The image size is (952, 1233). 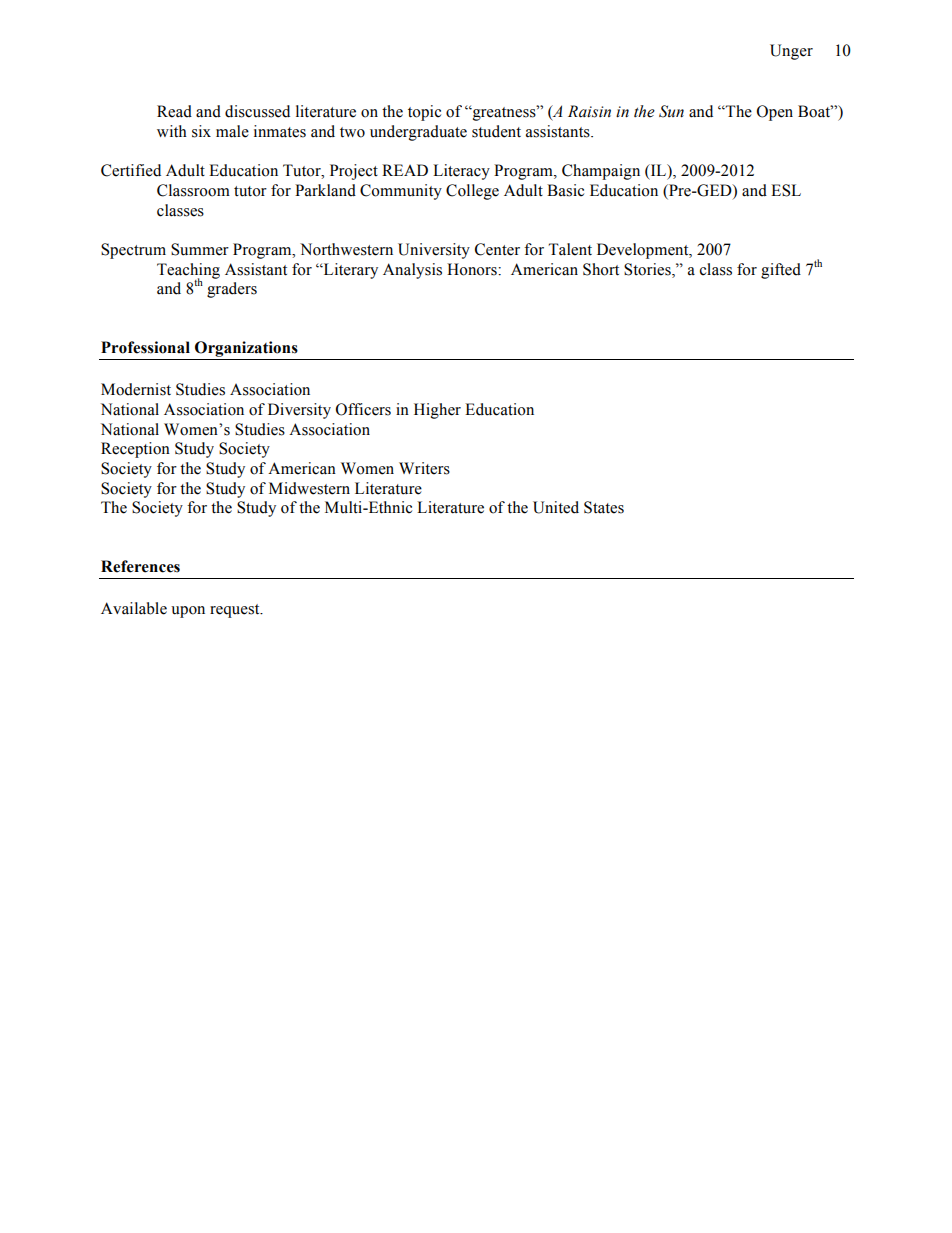 What do you see at coordinates (257, 111) in the page?
I see `discussed` at bounding box center [257, 111].
